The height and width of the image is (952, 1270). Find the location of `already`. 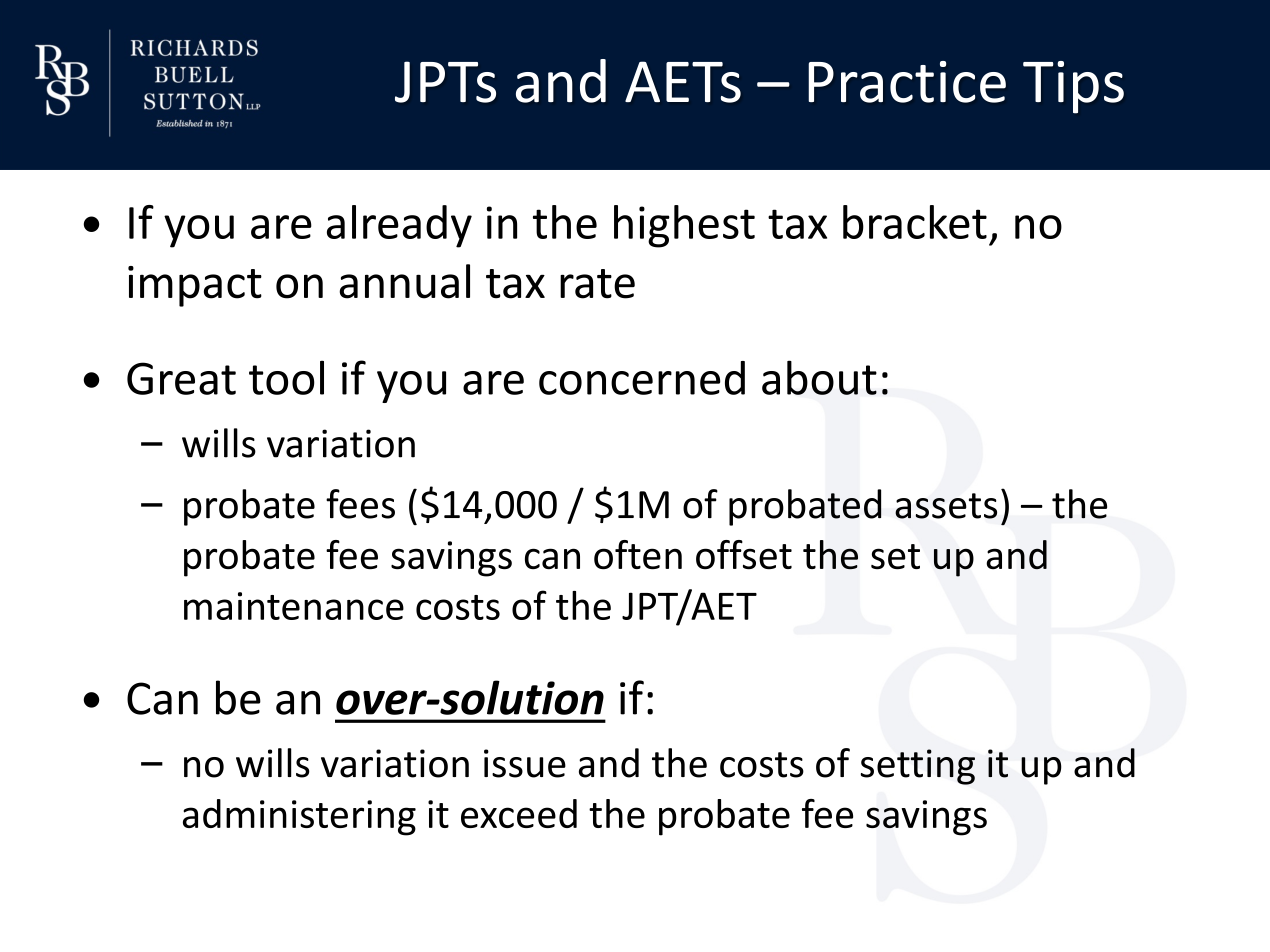

already is located at coordinates (399, 226).
